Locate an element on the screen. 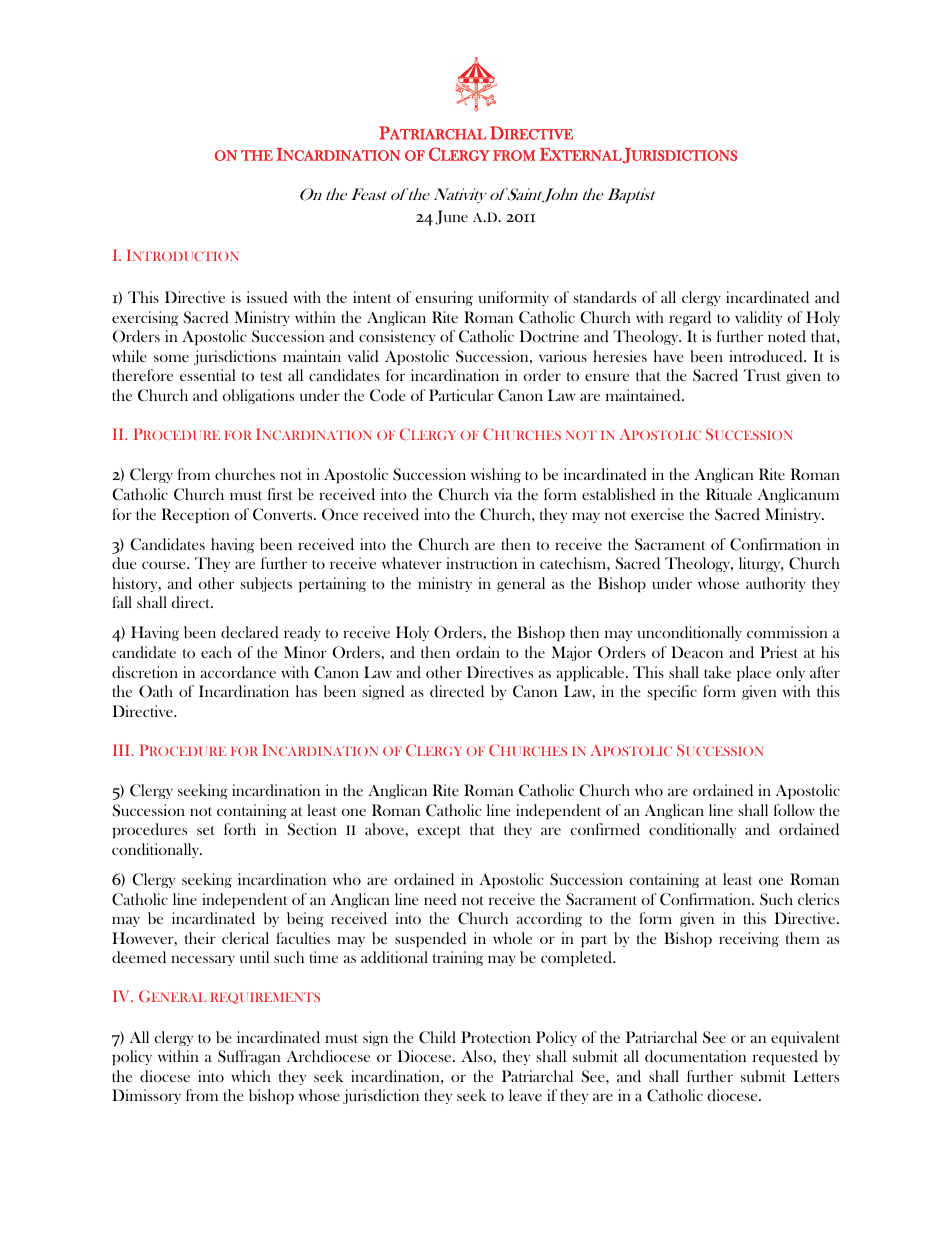  follow is located at coordinates (794, 810).
